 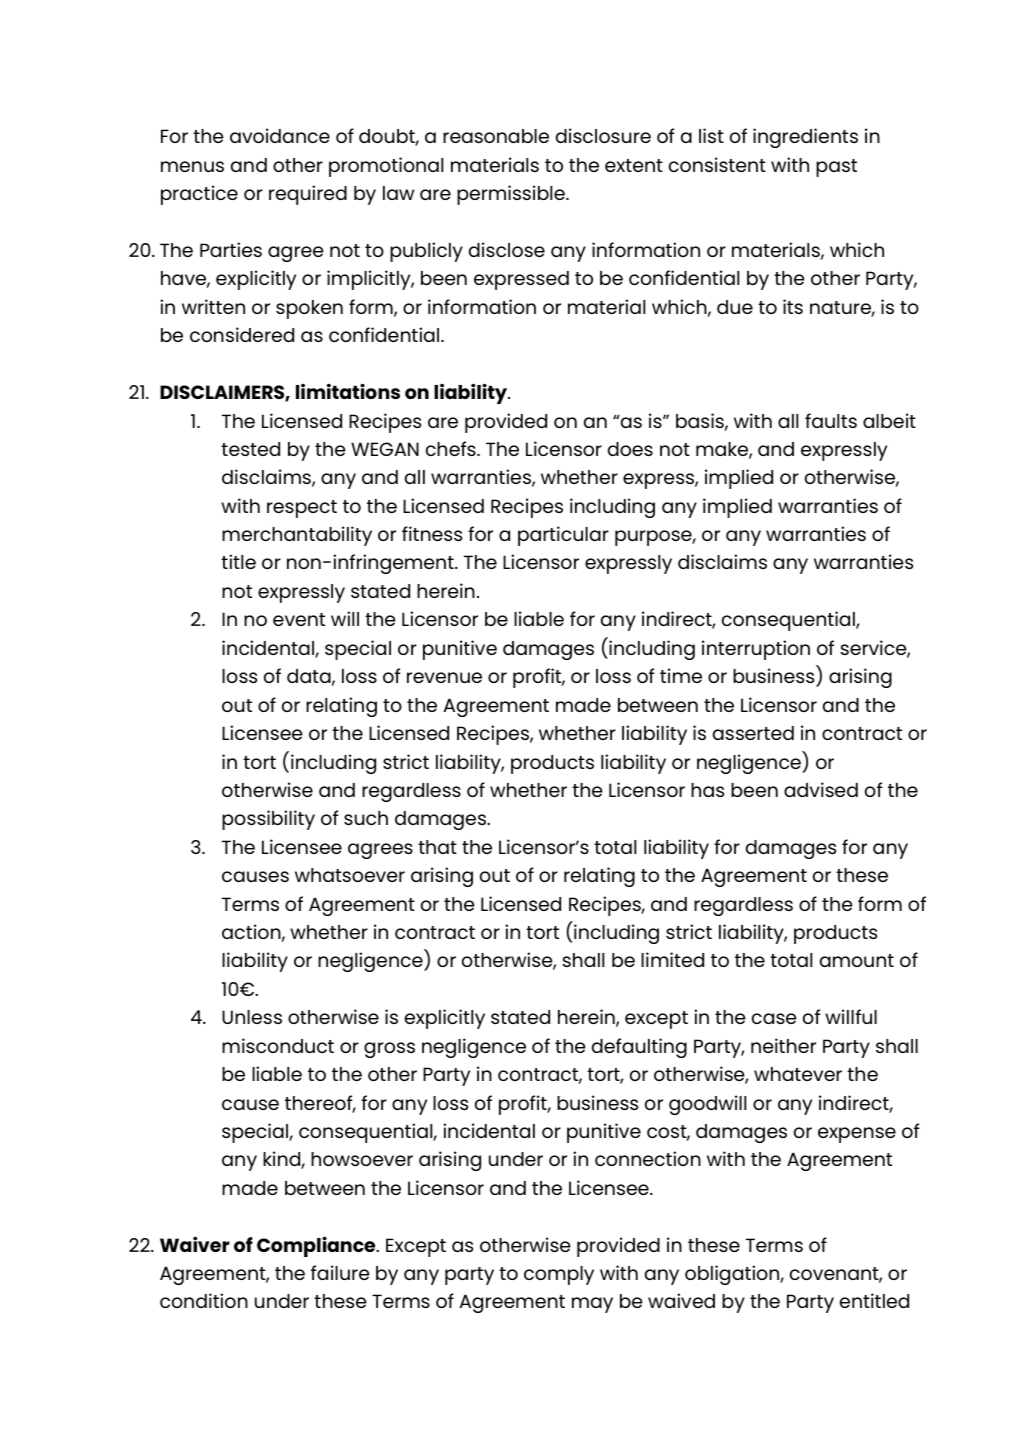 What do you see at coordinates (774, 1018) in the screenshot?
I see `case` at bounding box center [774, 1018].
